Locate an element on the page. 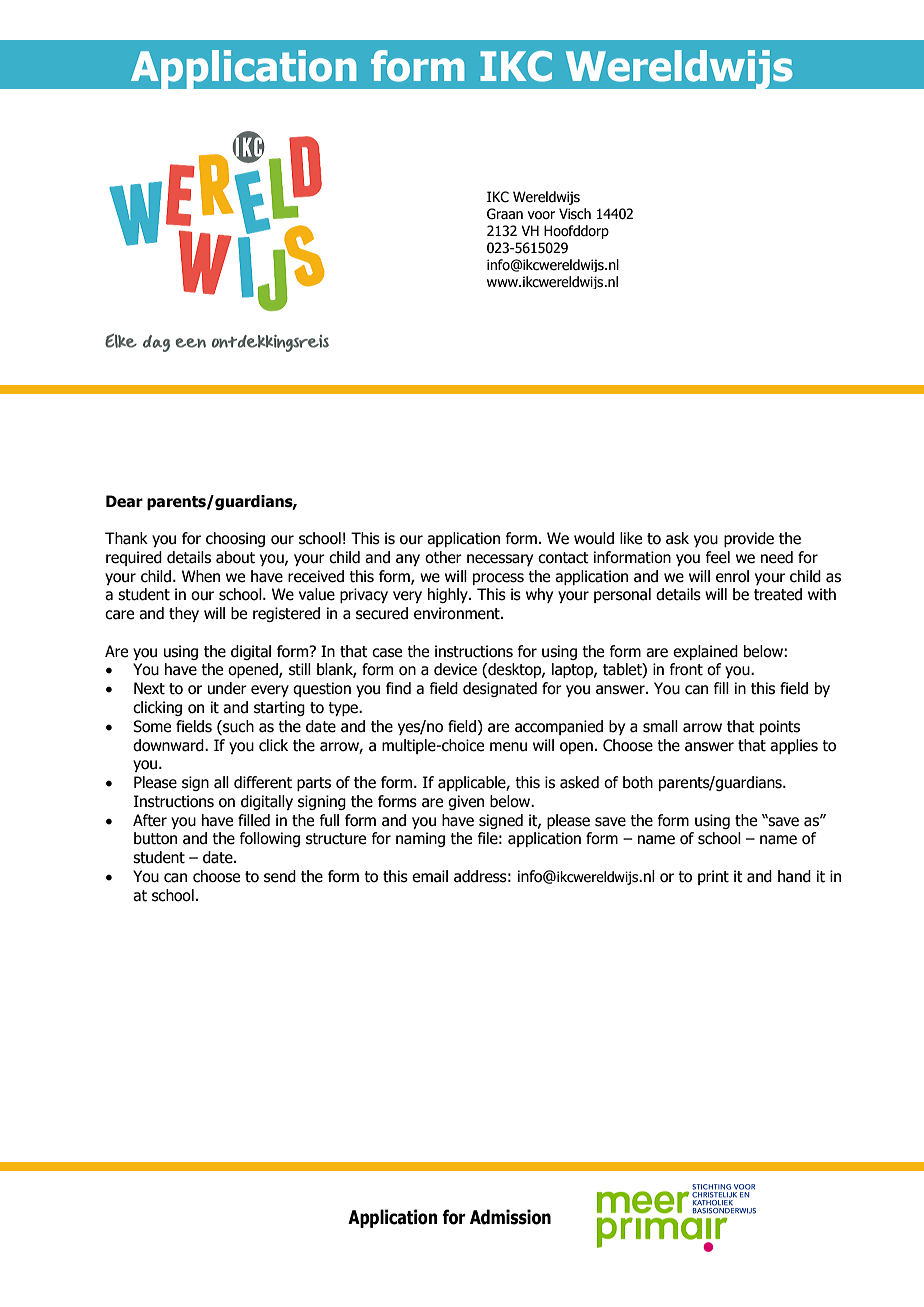 This image has height=1307, width=924. Admission is located at coordinates (510, 1217).
